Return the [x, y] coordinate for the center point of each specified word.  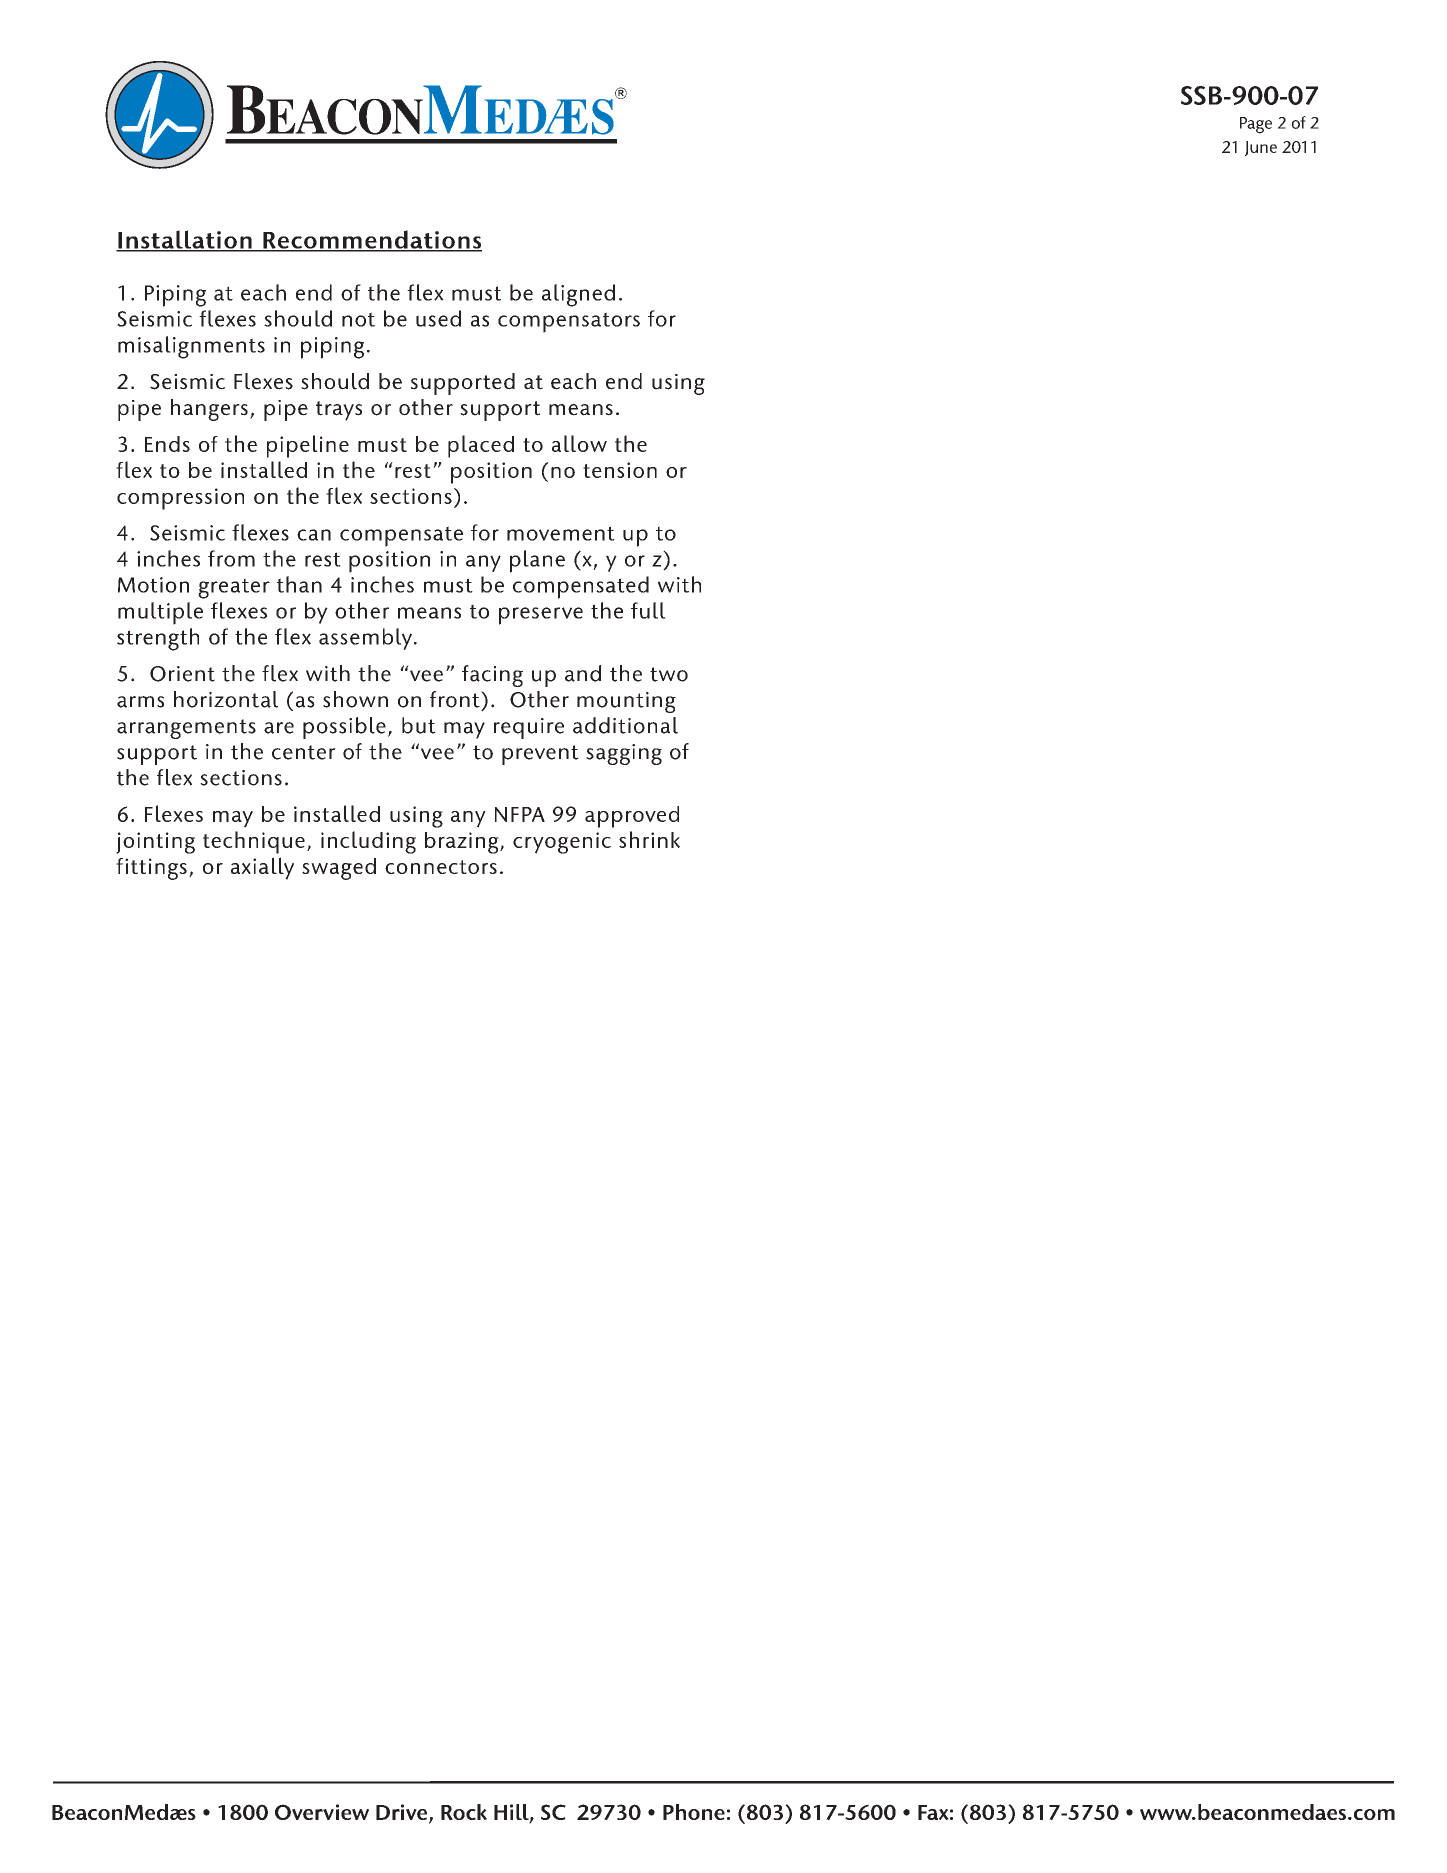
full [648, 610]
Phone [694, 1812]
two [669, 674]
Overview [322, 1812]
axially [262, 868]
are [279, 728]
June [1261, 148]
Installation [185, 240]
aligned [578, 295]
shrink [649, 839]
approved [632, 817]
